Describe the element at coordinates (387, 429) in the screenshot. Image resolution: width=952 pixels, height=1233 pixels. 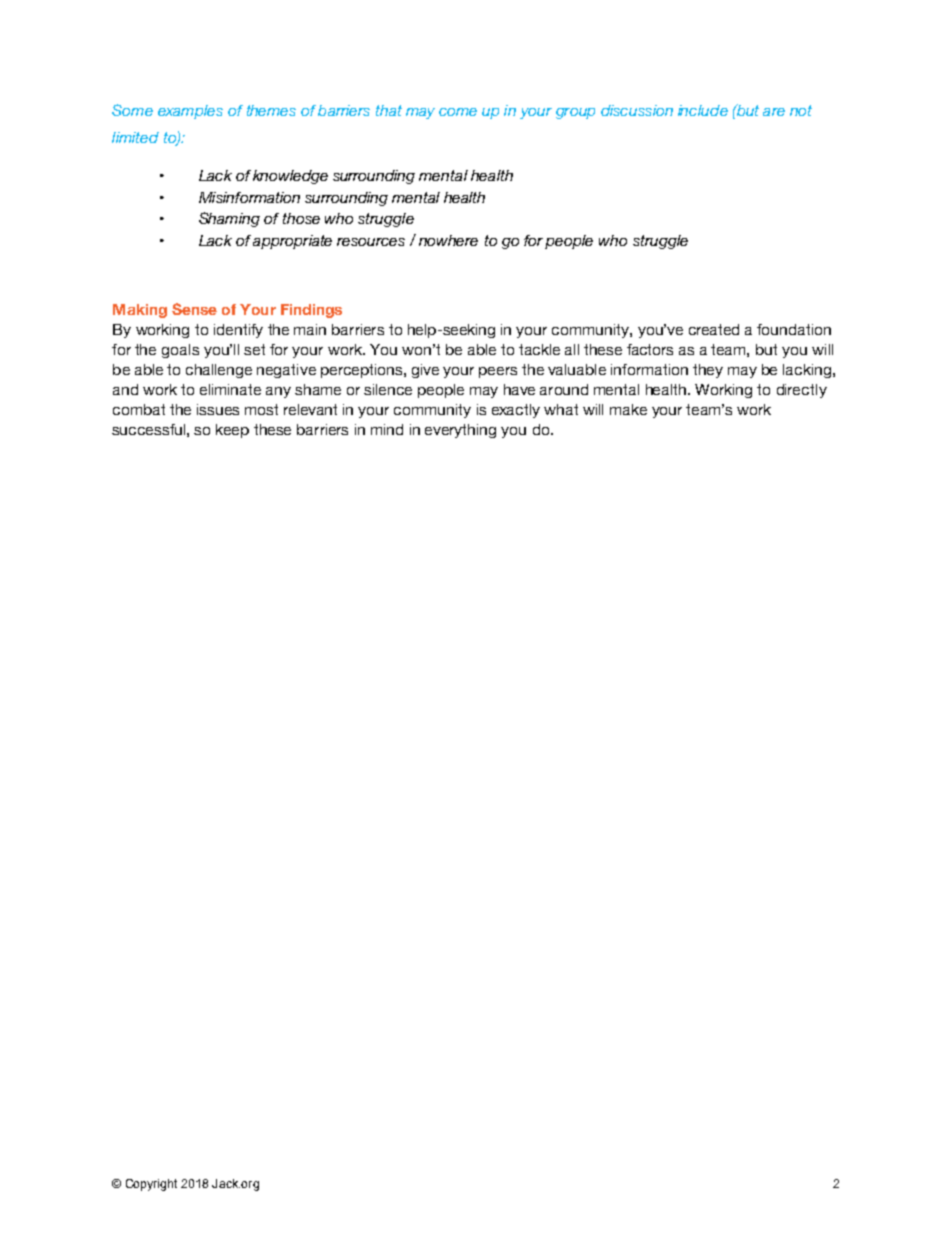
I see `mind` at that location.
